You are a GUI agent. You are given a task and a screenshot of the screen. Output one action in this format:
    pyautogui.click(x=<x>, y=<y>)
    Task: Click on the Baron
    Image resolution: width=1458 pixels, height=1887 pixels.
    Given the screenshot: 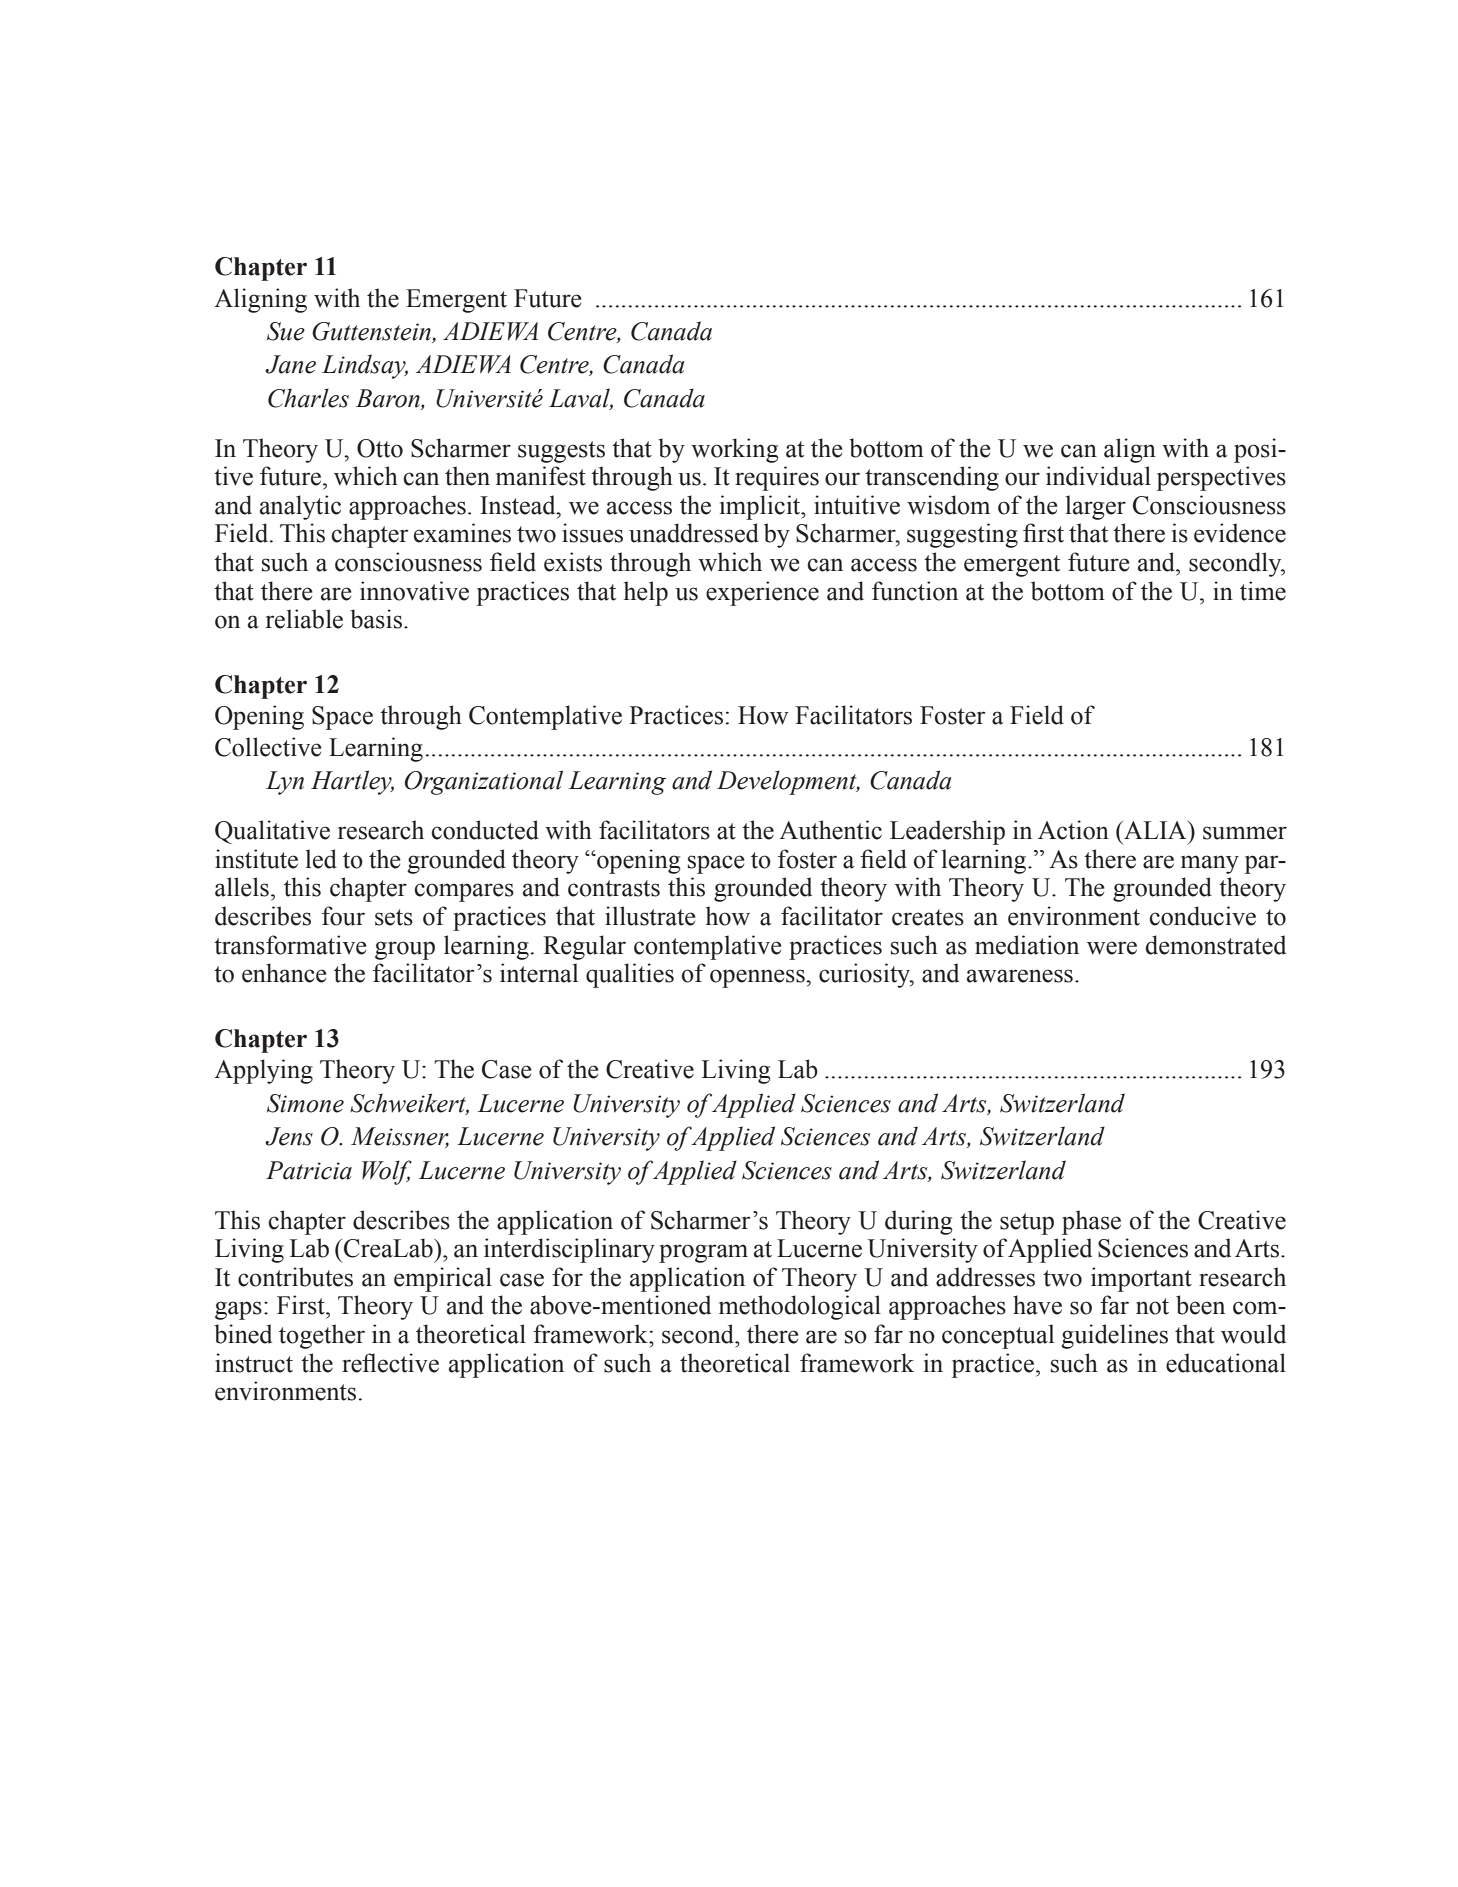 What is the action you would take?
    pyautogui.click(x=389, y=398)
